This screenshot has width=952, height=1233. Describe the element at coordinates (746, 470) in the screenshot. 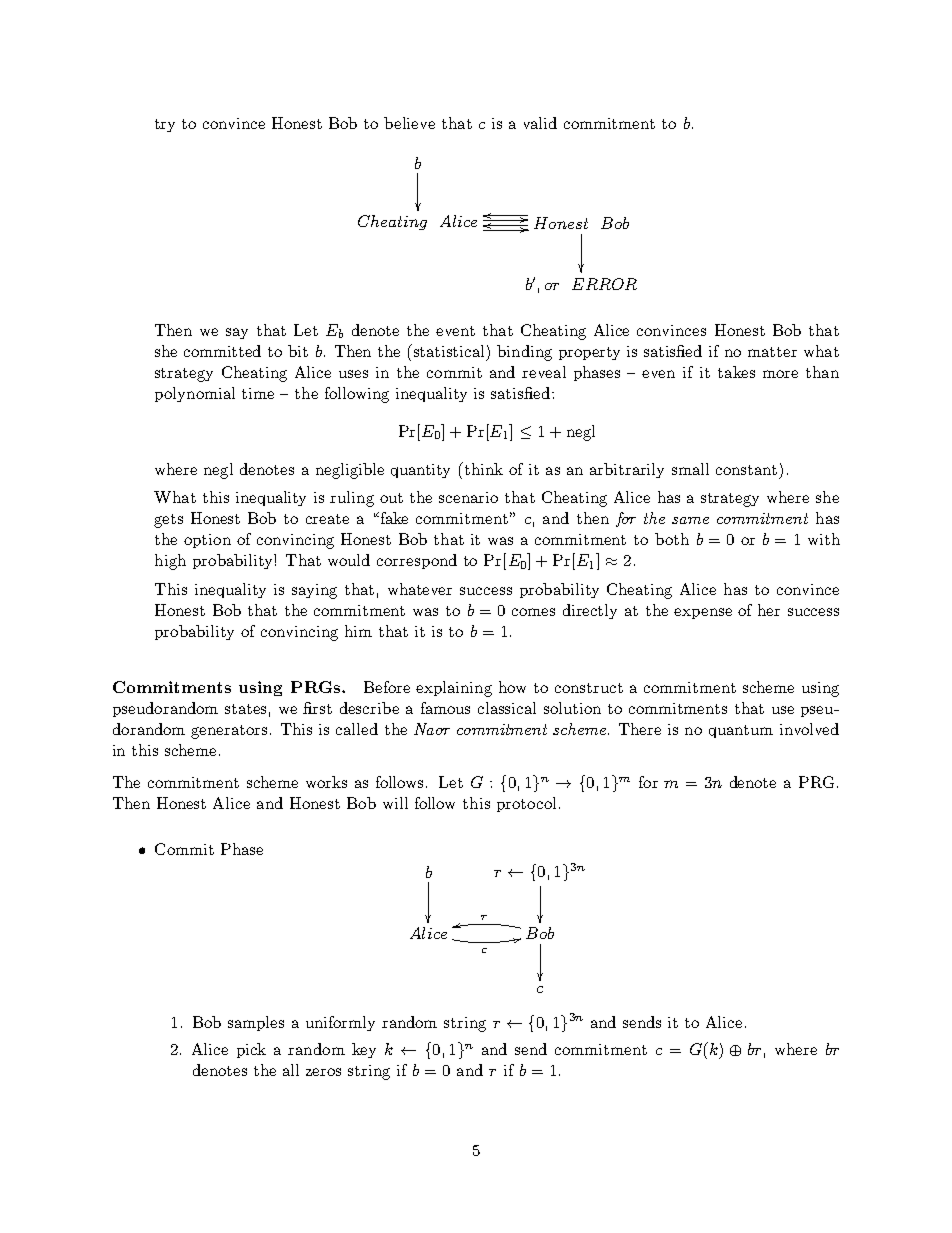

I see `constant` at that location.
